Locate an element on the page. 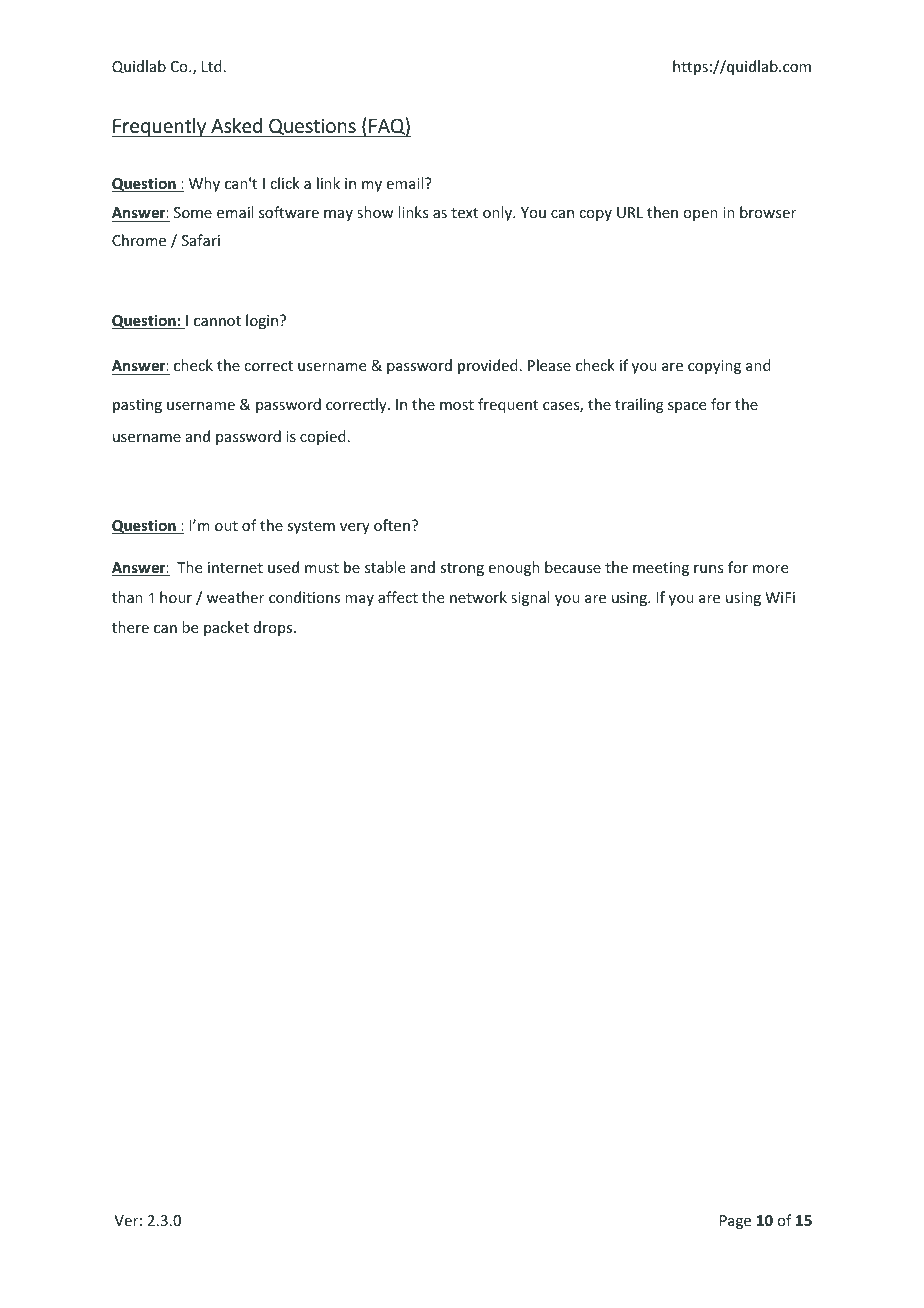 Image resolution: width=924 pixels, height=1308 pixels. text is located at coordinates (464, 213).
